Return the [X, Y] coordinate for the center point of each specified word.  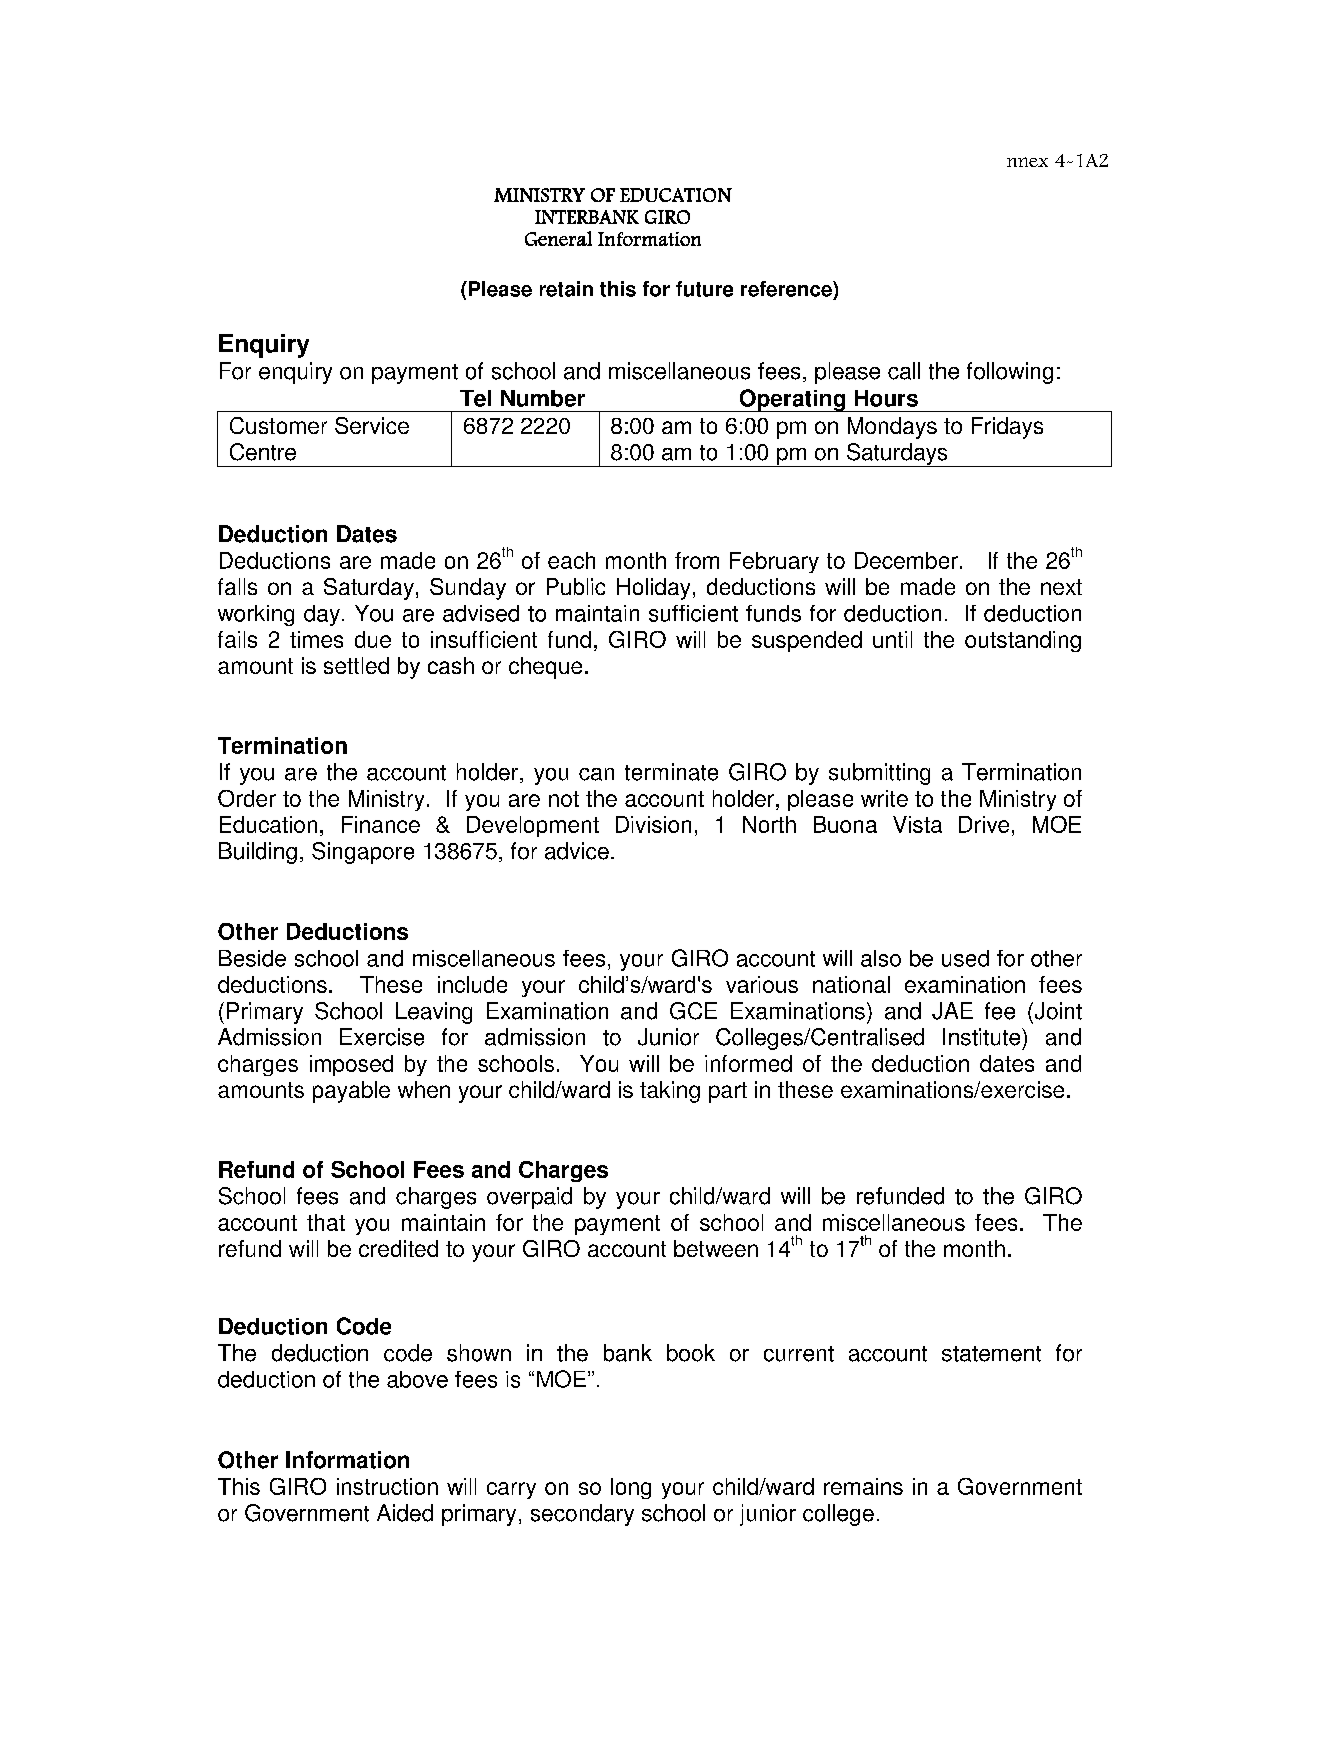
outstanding [1023, 641]
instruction [387, 1486]
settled [356, 665]
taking [670, 1092]
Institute [983, 1037]
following [1010, 373]
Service [372, 425]
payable [351, 1092]
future [704, 289]
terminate [671, 772]
